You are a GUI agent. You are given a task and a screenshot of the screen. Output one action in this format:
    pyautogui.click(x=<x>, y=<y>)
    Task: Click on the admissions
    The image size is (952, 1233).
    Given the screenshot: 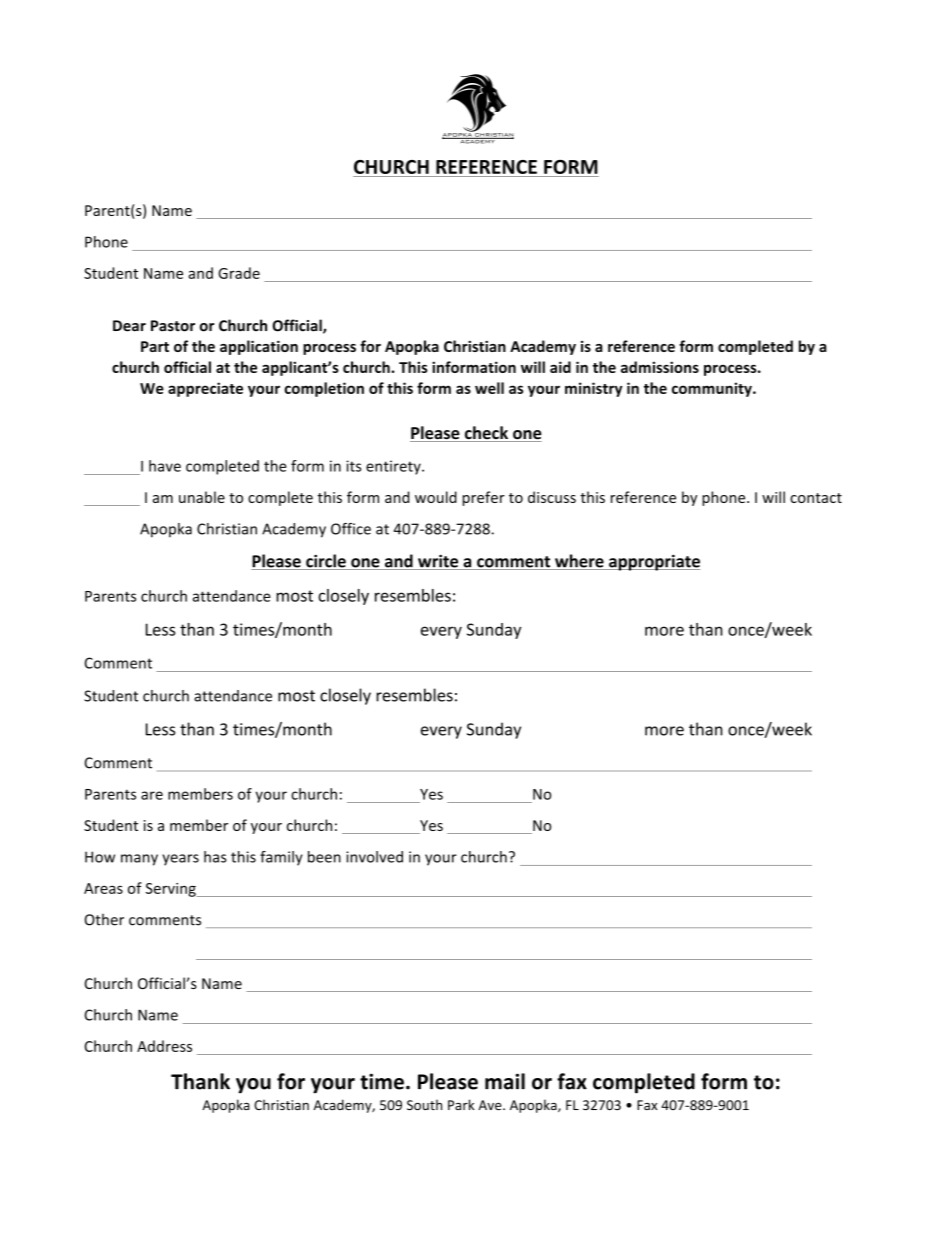 What is the action you would take?
    pyautogui.click(x=660, y=367)
